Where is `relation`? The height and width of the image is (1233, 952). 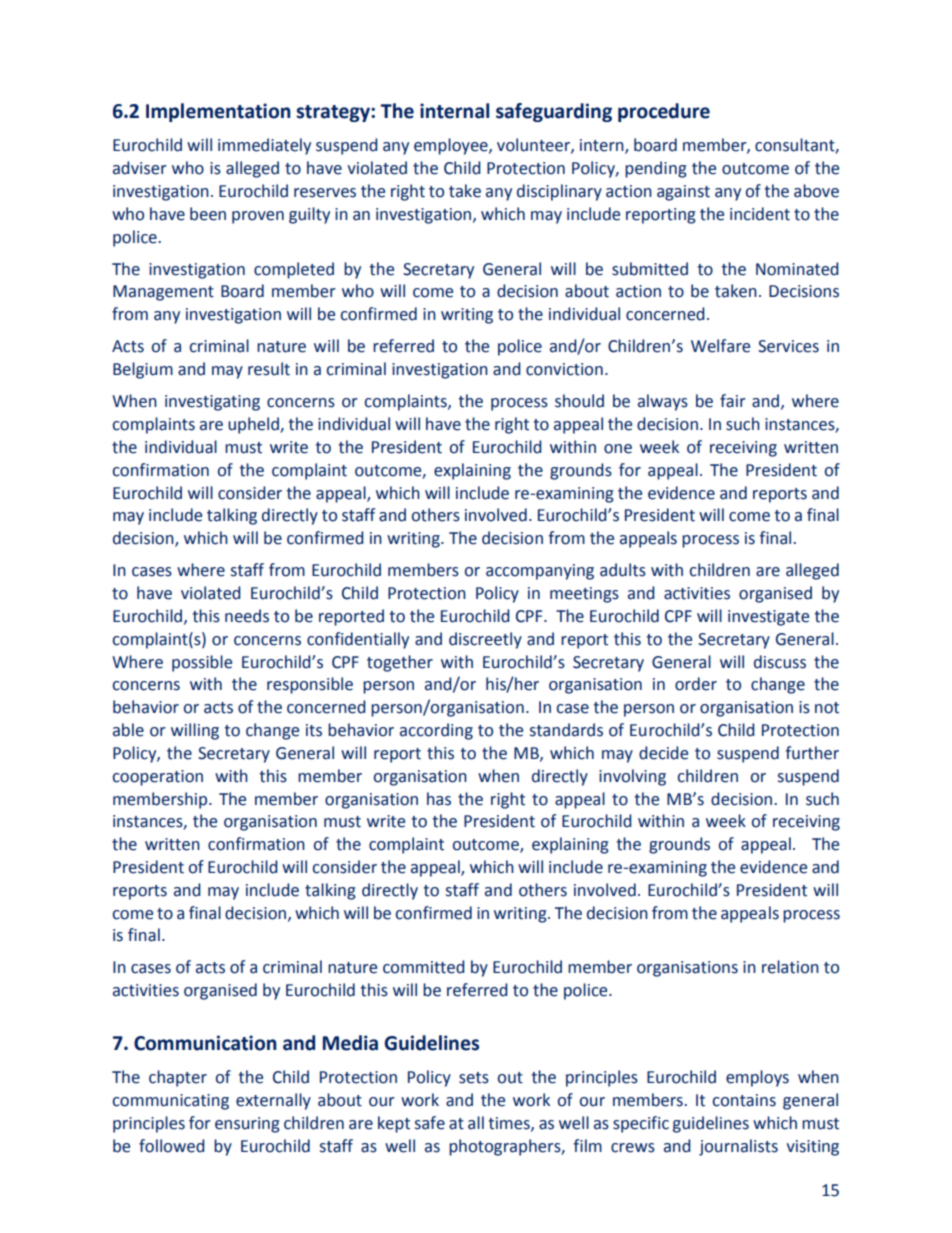 relation is located at coordinates (790, 967).
